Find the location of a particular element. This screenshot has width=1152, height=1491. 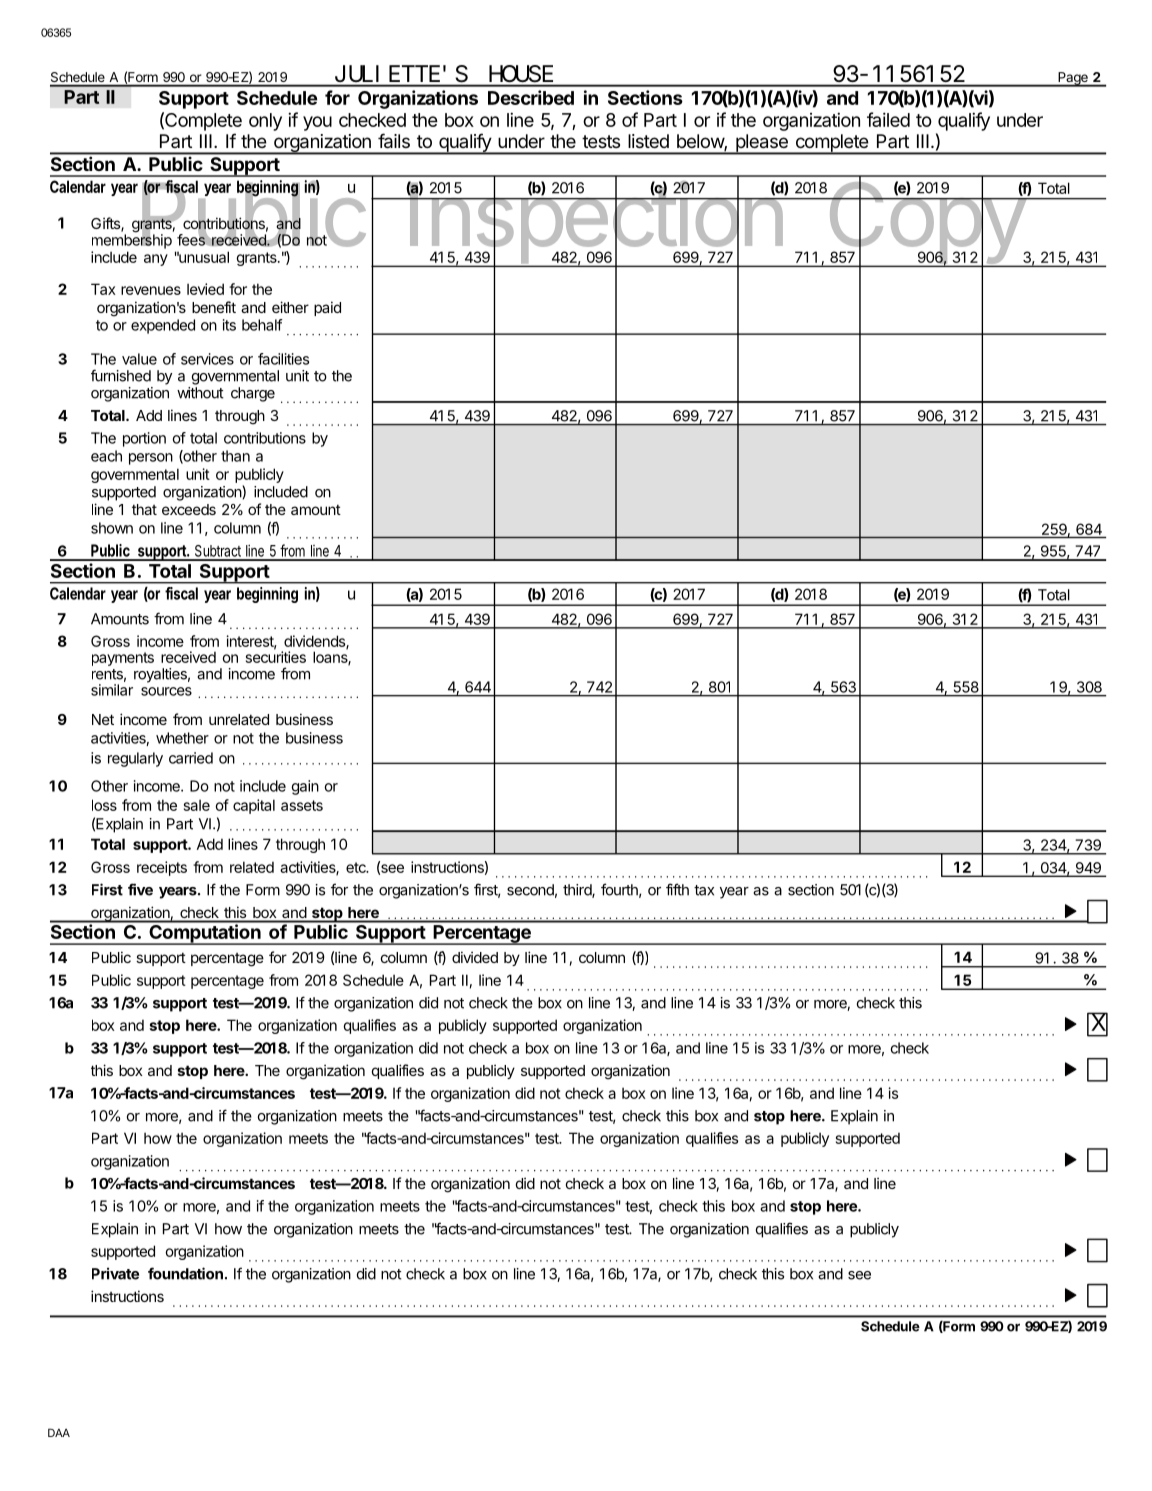

failed is located at coordinates (888, 119).
